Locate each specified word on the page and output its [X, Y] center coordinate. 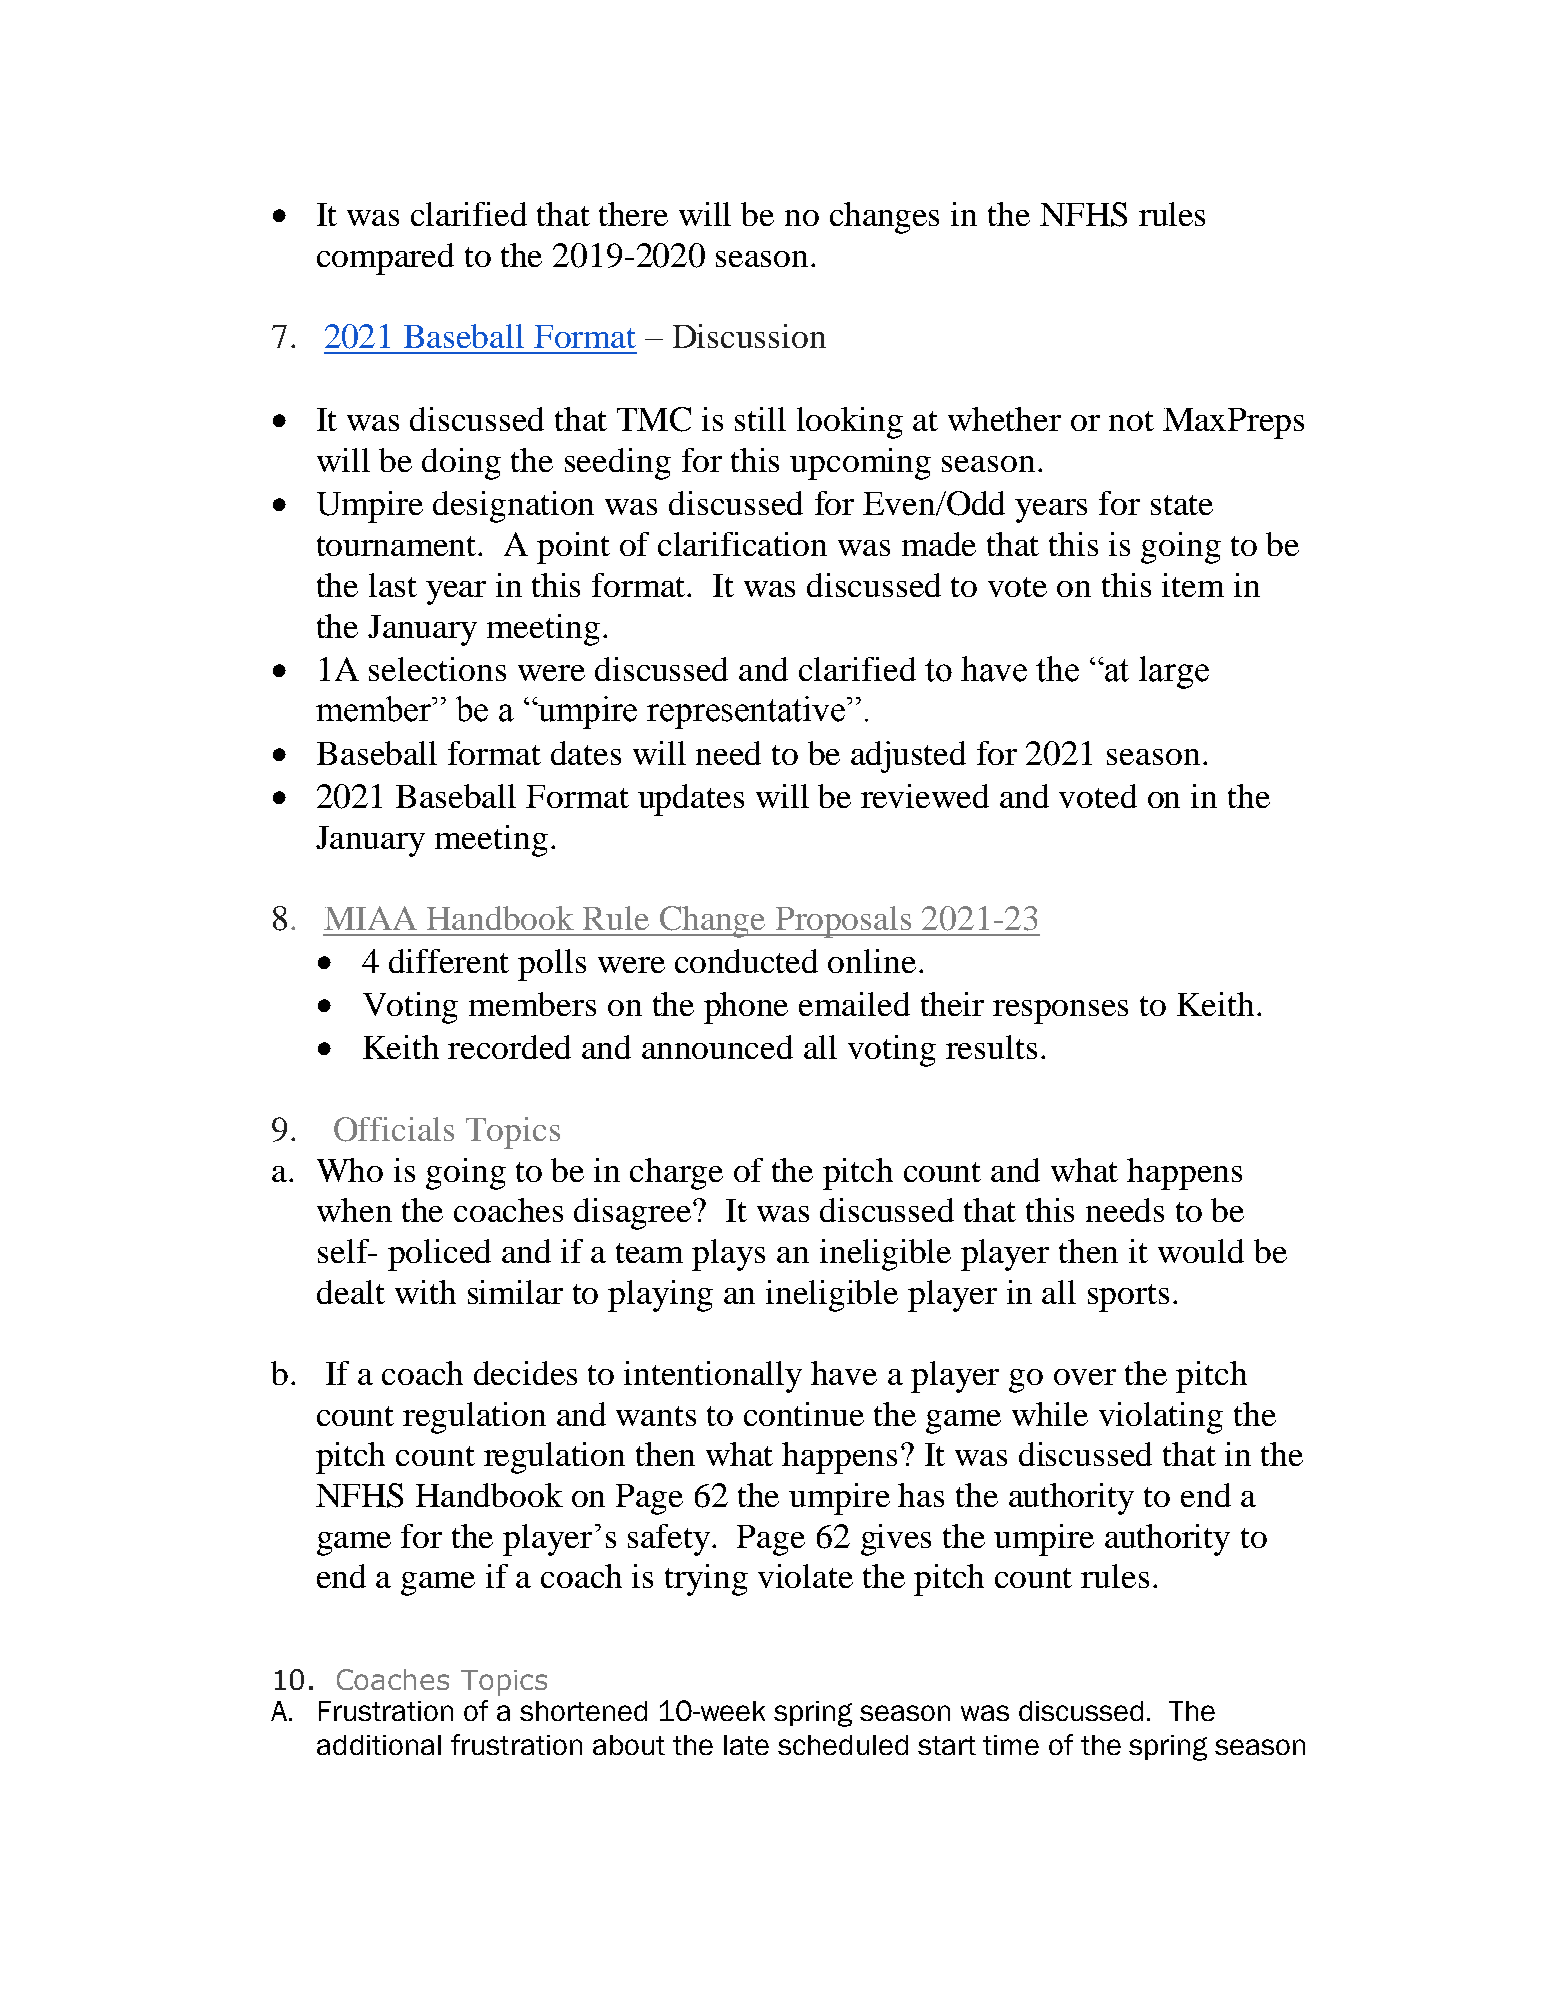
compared [385, 259]
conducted [746, 961]
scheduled [843, 1745]
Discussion [749, 336]
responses [1060, 1012]
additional [379, 1745]
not [1131, 421]
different [449, 961]
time [1011, 1745]
